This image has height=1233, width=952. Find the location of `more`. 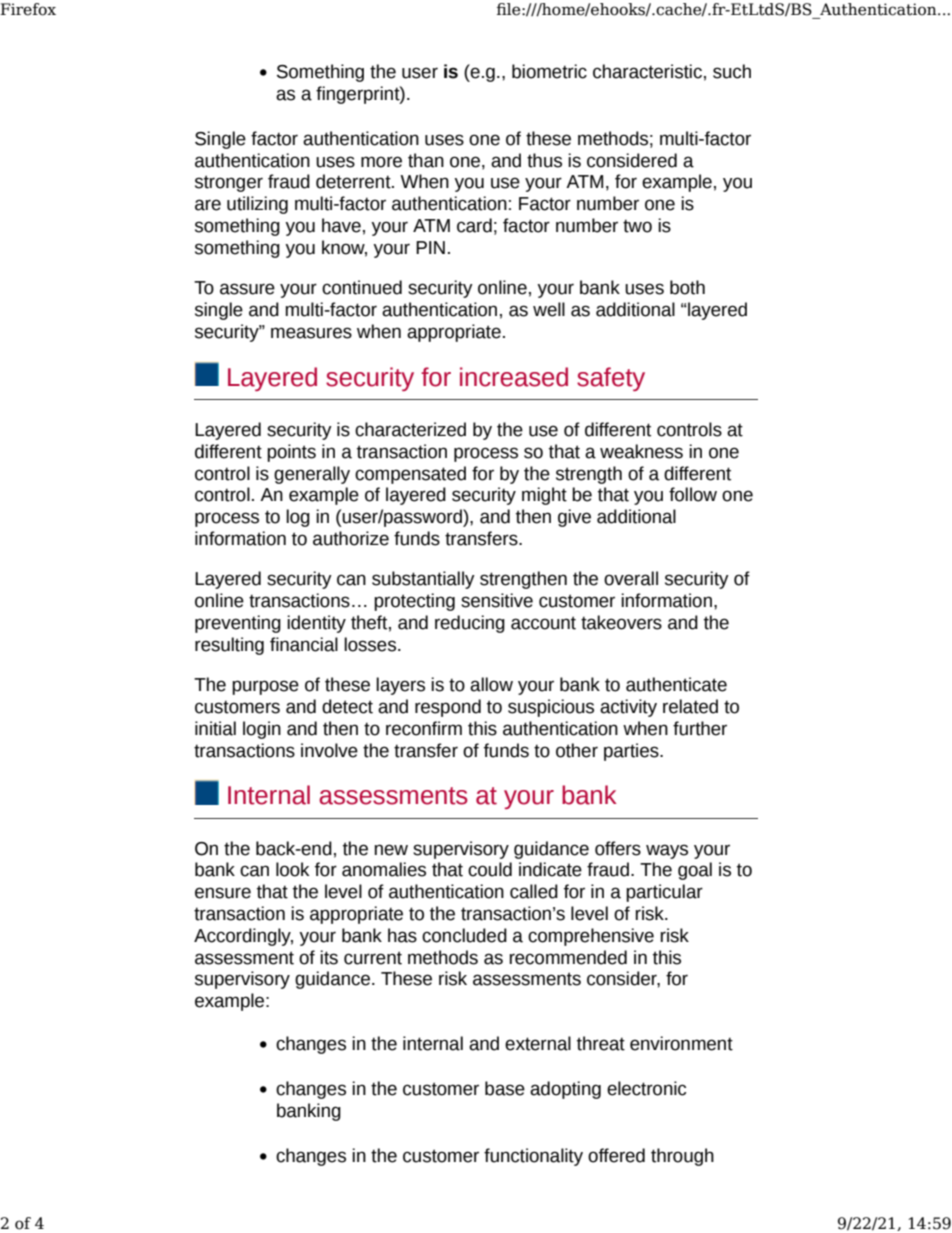

more is located at coordinates (381, 162).
